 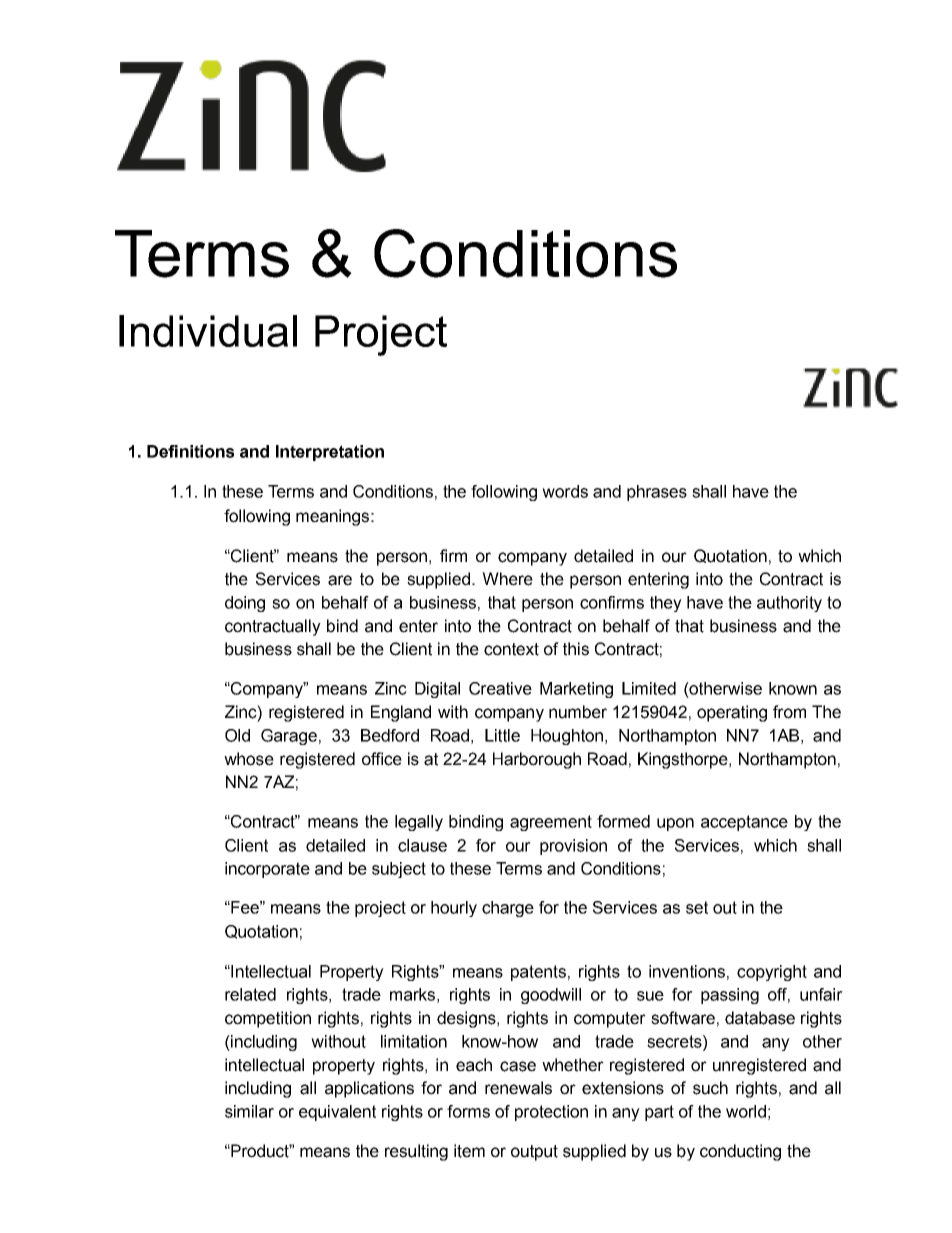 I want to click on Individual, so click(x=208, y=331).
